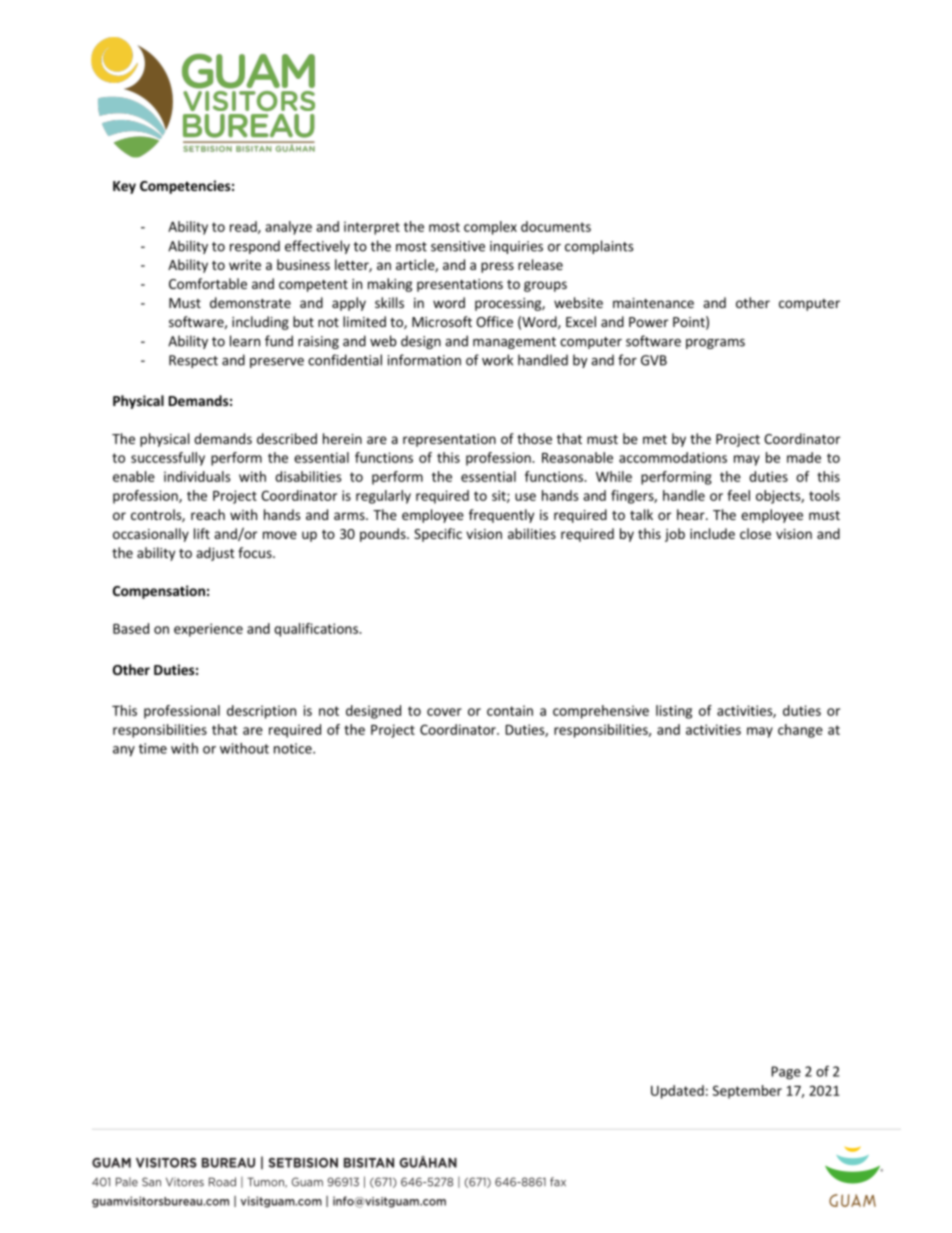 The width and height of the page is (952, 1233). I want to click on complaints, so click(599, 247).
